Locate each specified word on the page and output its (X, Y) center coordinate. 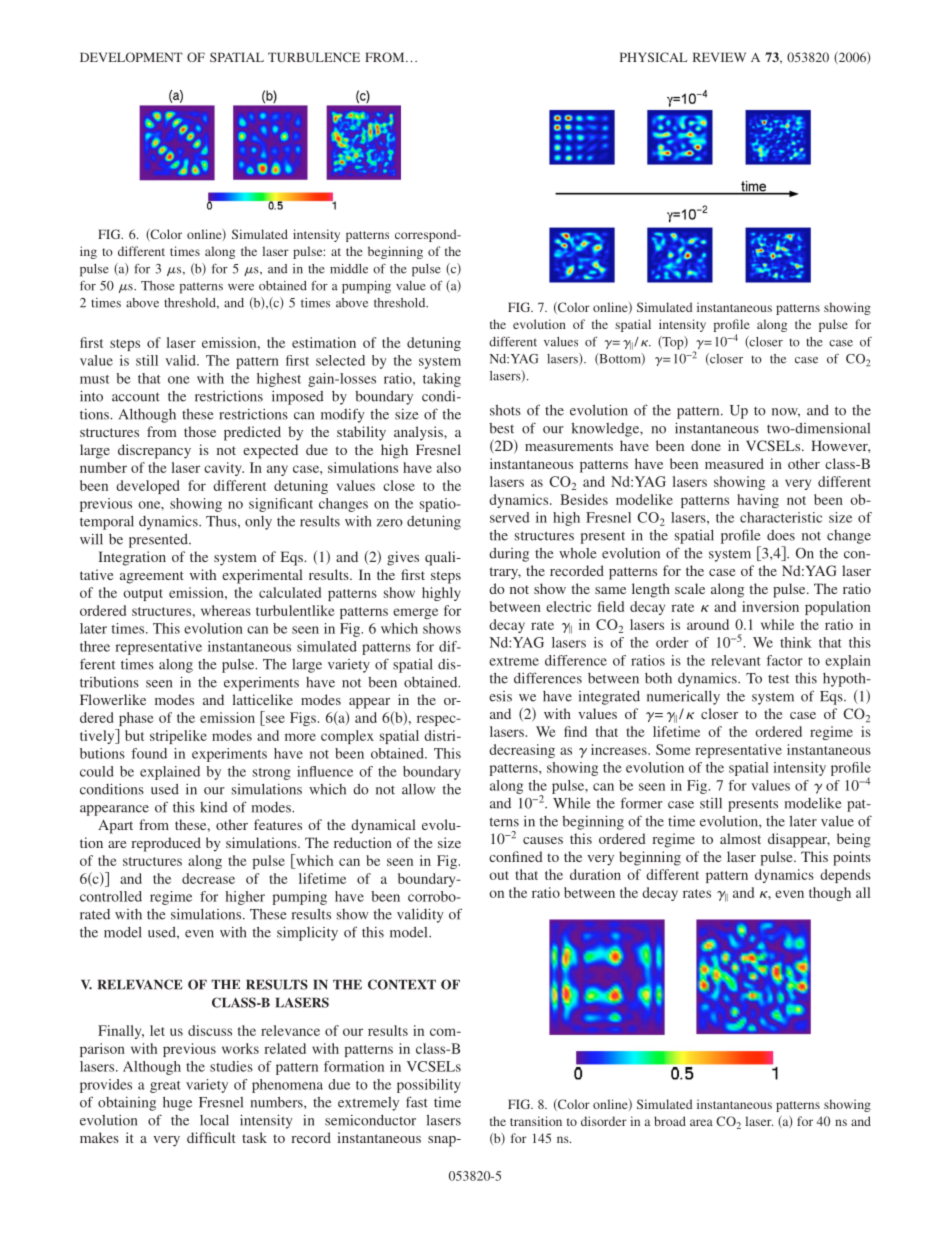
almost (740, 838)
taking (442, 380)
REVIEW (719, 57)
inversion (770, 606)
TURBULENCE (314, 57)
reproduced (166, 844)
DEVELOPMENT (131, 57)
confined (516, 856)
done (706, 445)
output (143, 595)
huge (177, 1103)
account (136, 397)
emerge (415, 613)
